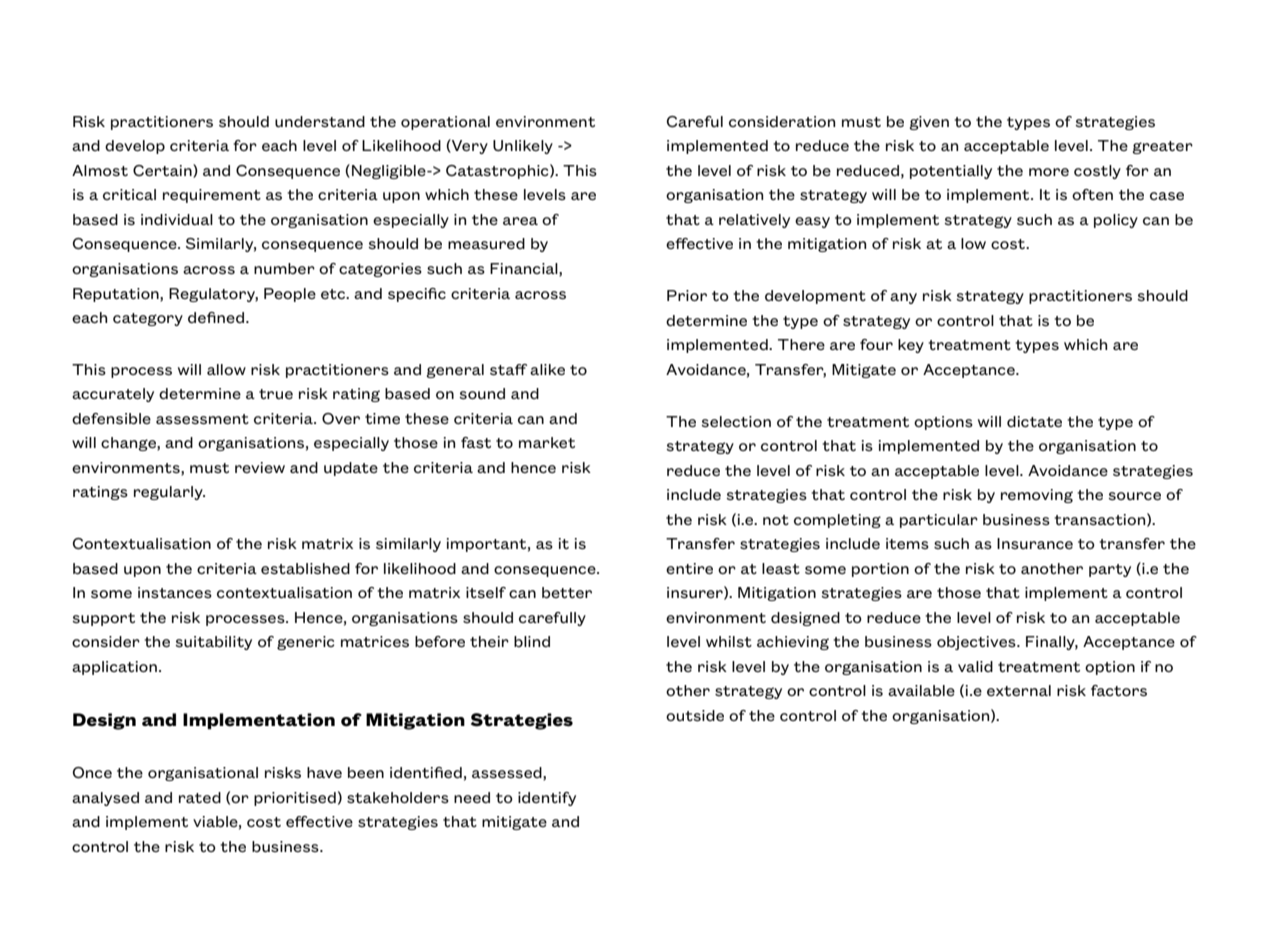 This screenshot has width=1270, height=952. What do you see at coordinates (567, 592) in the screenshot?
I see `better` at bounding box center [567, 592].
